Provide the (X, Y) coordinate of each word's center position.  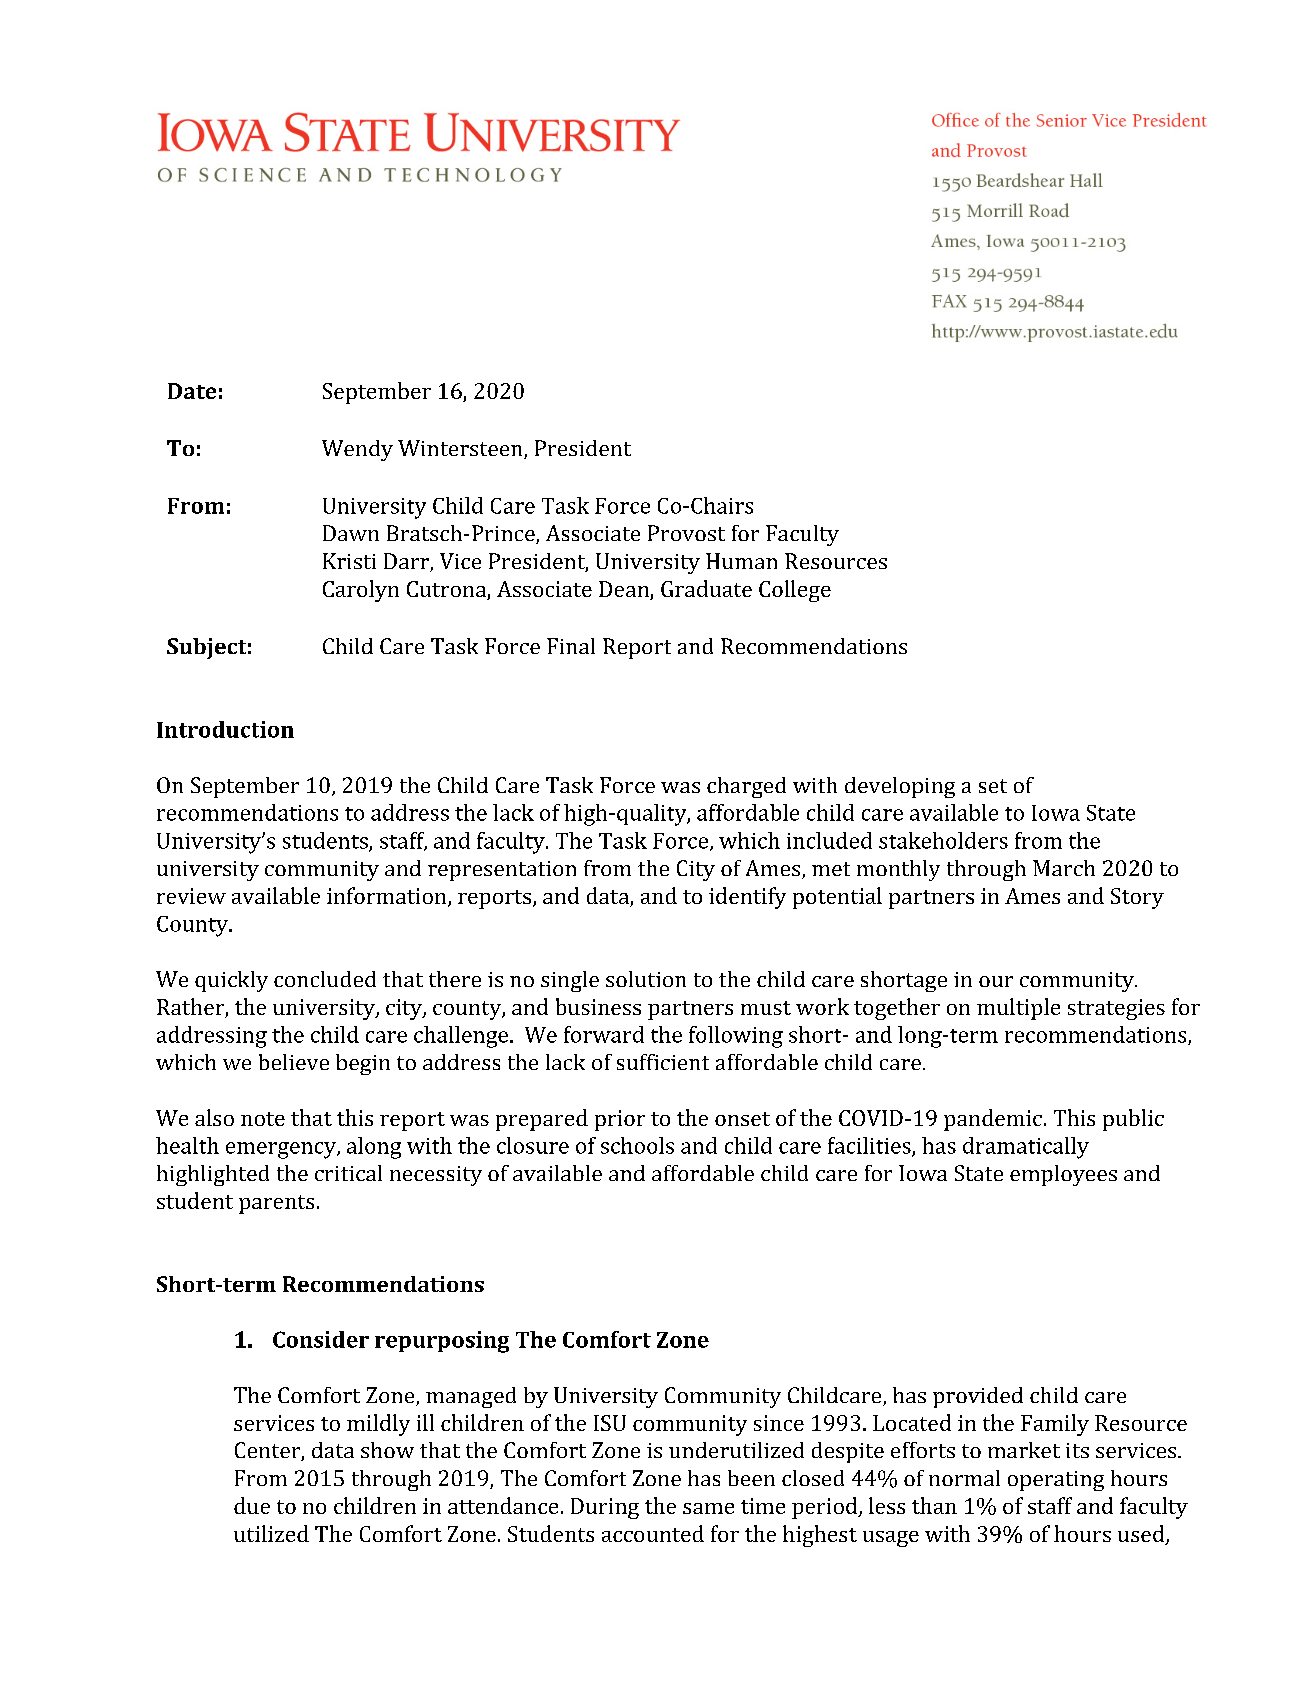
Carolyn (361, 591)
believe (294, 1062)
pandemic (993, 1120)
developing (900, 787)
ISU (610, 1423)
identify (747, 898)
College (795, 591)
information (388, 897)
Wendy (357, 450)
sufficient (663, 1062)
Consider (321, 1339)
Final (571, 646)
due (252, 1505)
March (1064, 868)
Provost (686, 533)
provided (978, 1397)
